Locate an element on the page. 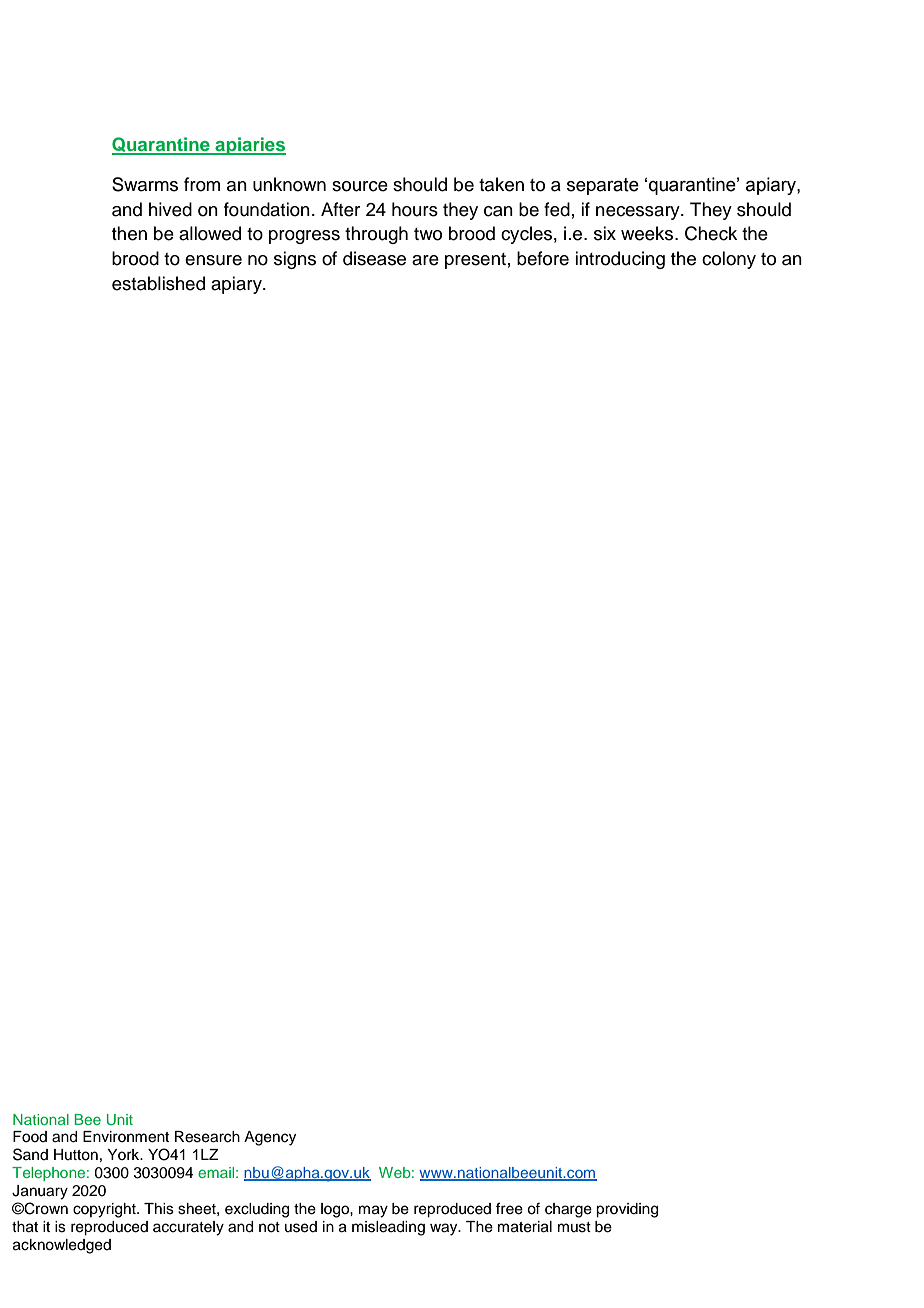 The width and height of the page is (924, 1308). Agency is located at coordinates (270, 1138).
